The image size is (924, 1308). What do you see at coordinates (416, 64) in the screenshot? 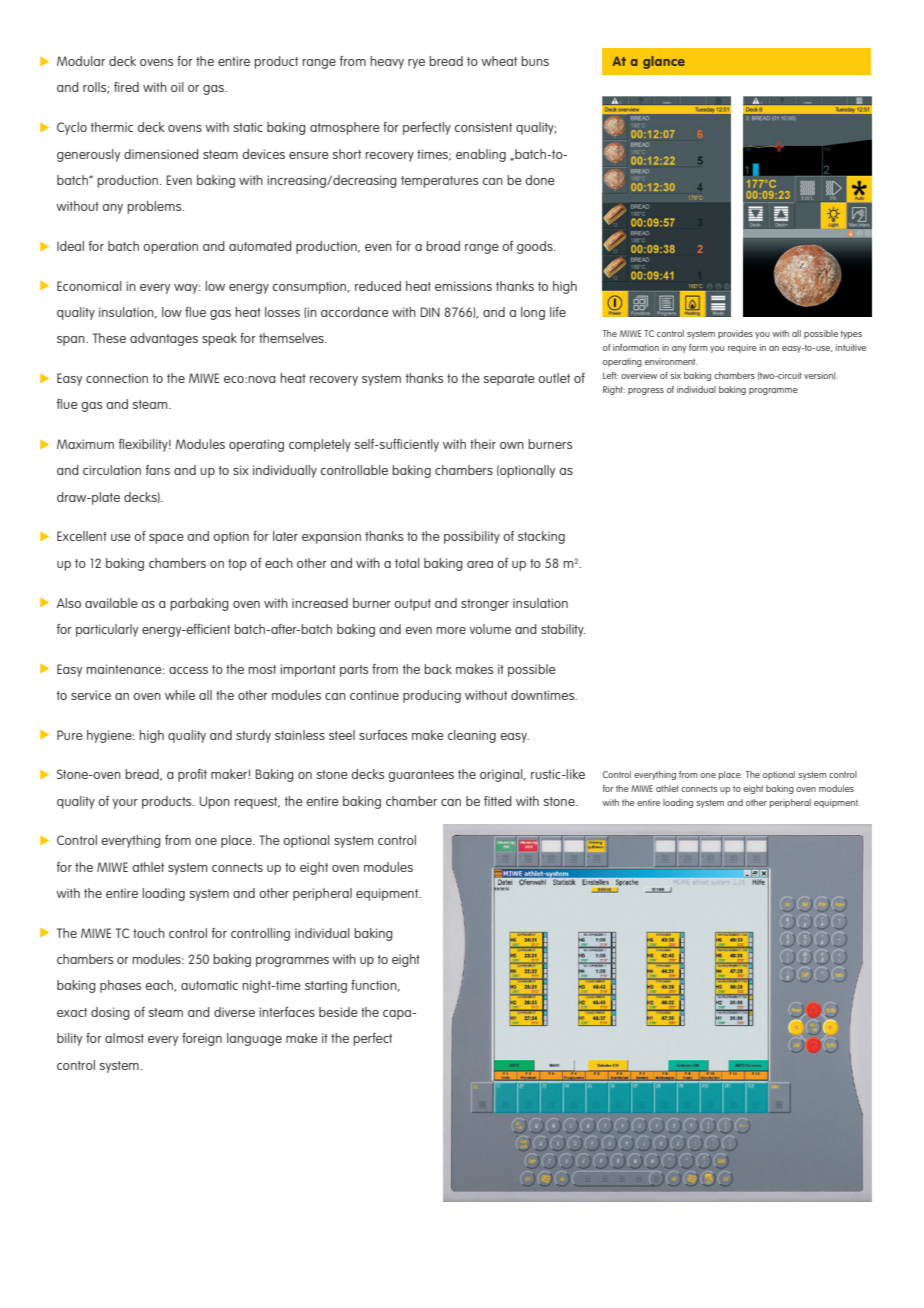
I see `rye` at bounding box center [416, 64].
